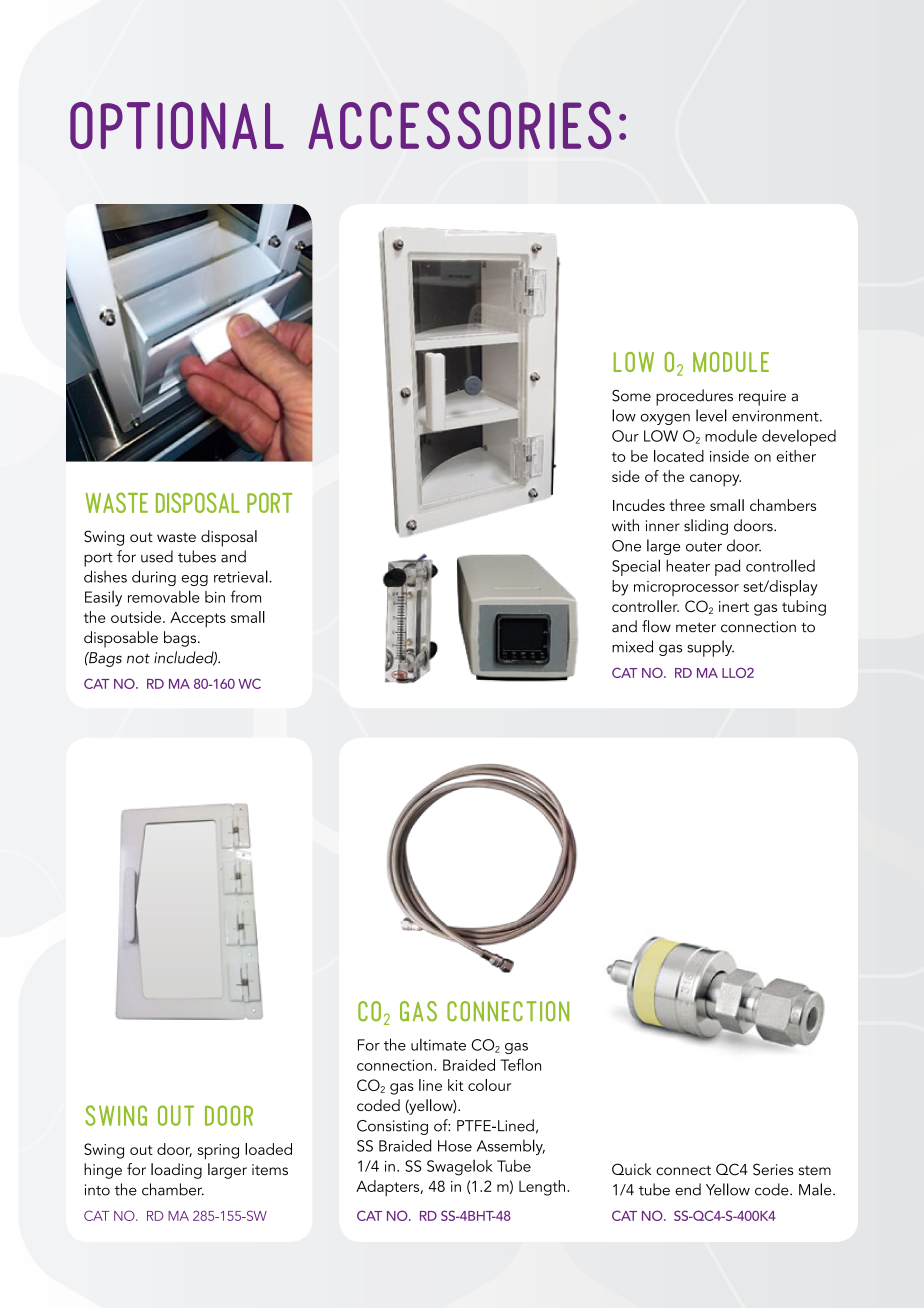  I want to click on canopy, so click(715, 480).
